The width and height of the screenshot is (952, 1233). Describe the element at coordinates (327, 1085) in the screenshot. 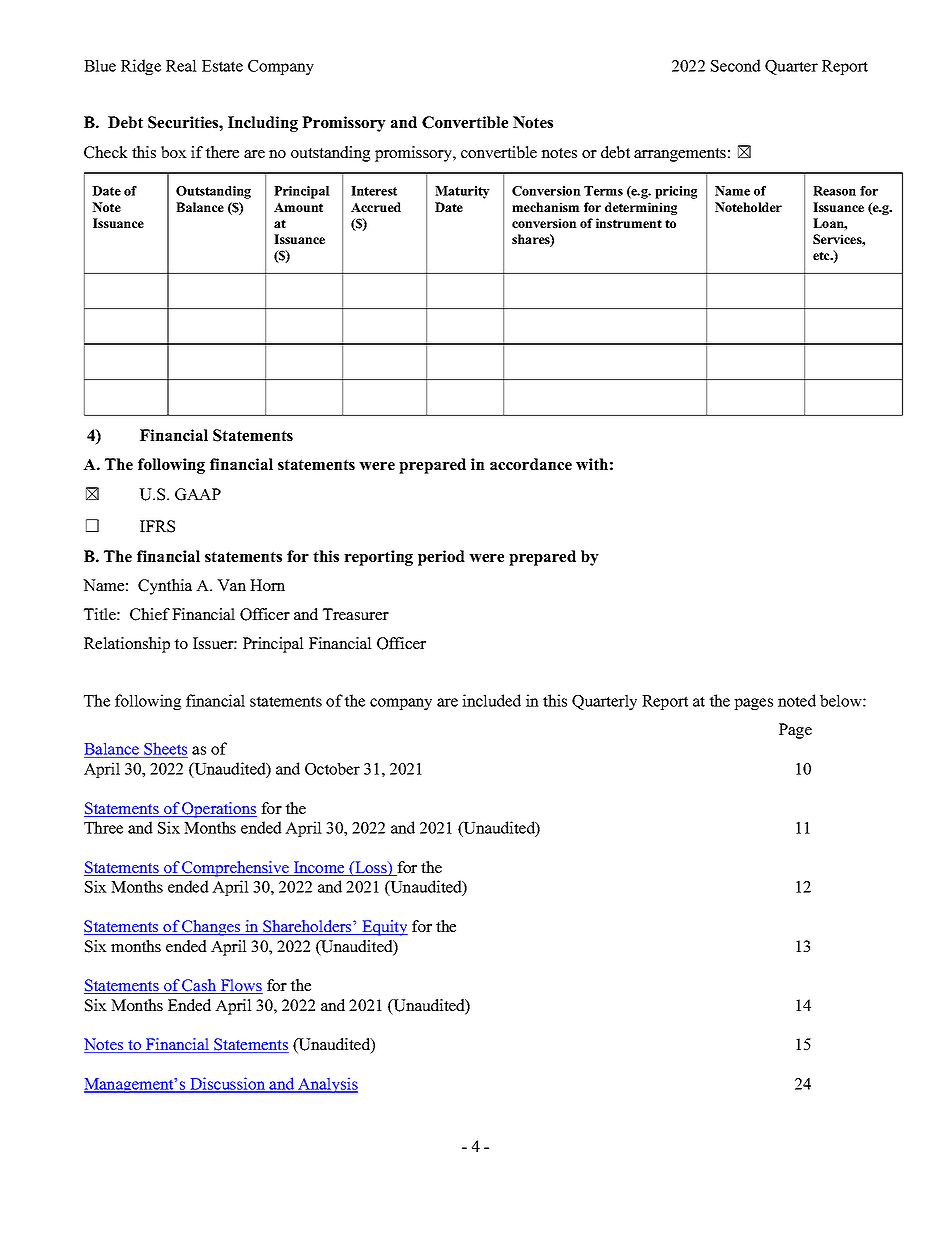

I see `Analysis` at that location.
